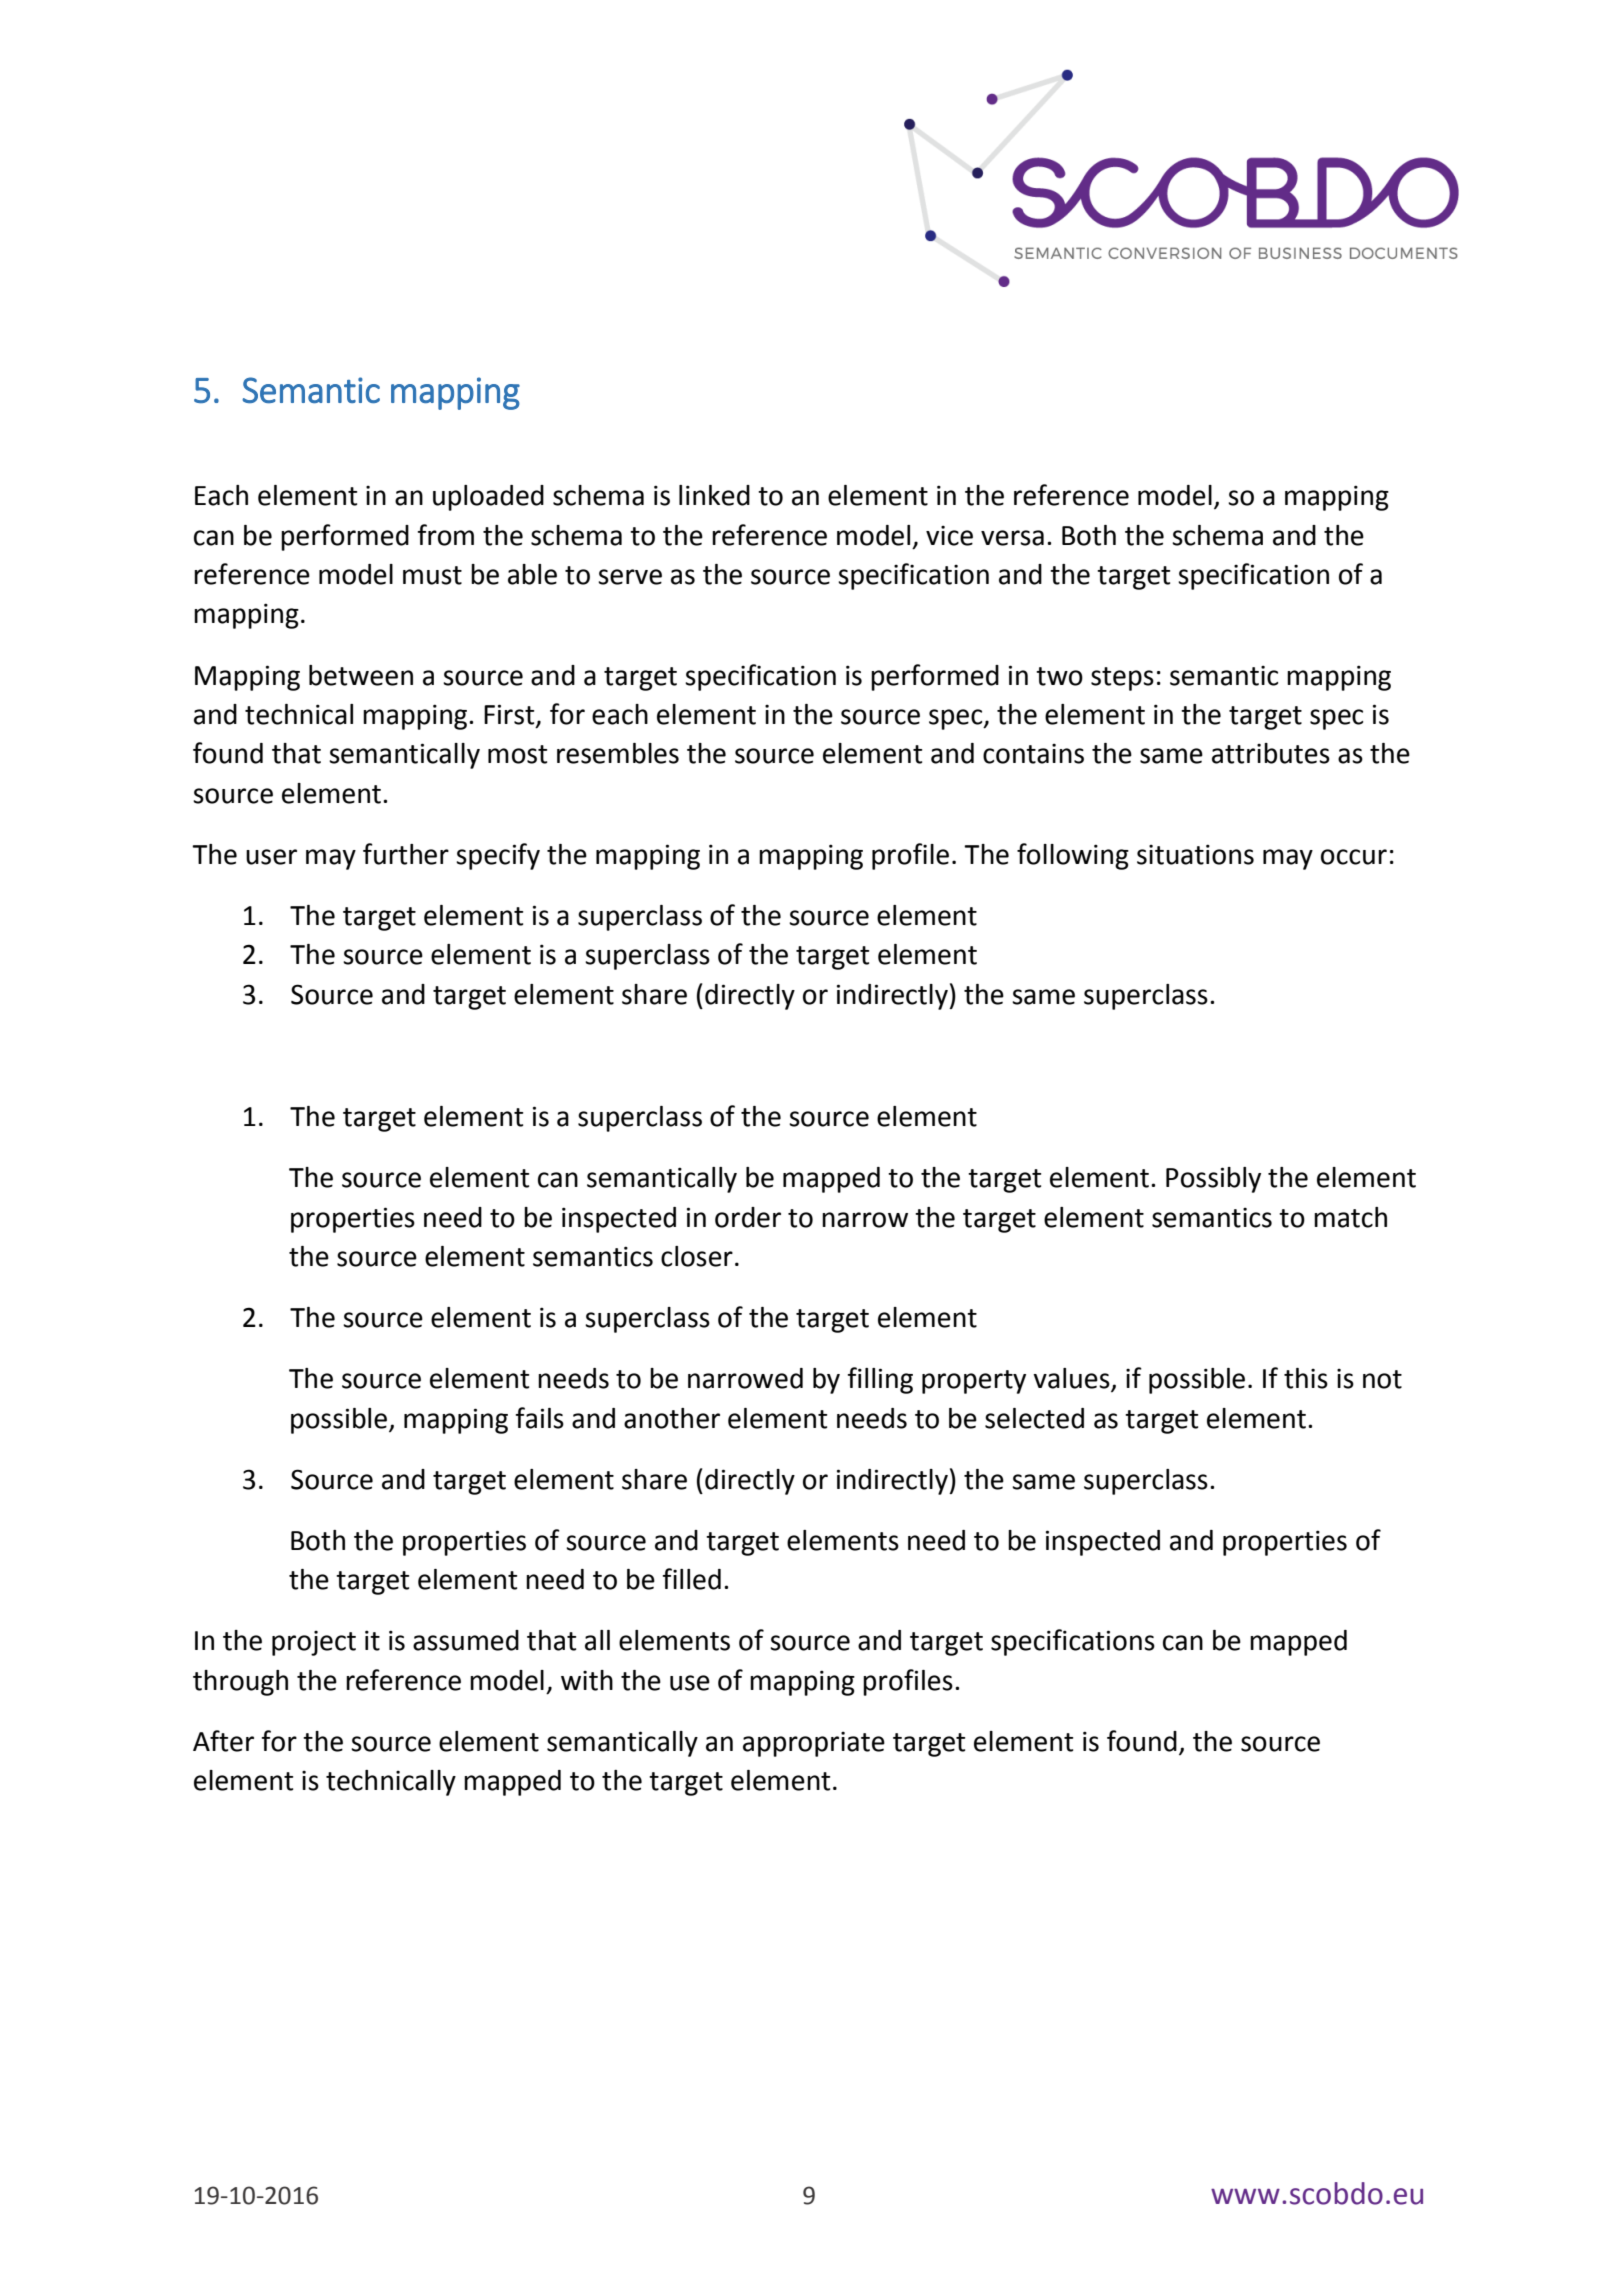  What do you see at coordinates (517, 754) in the screenshot?
I see `most` at bounding box center [517, 754].
